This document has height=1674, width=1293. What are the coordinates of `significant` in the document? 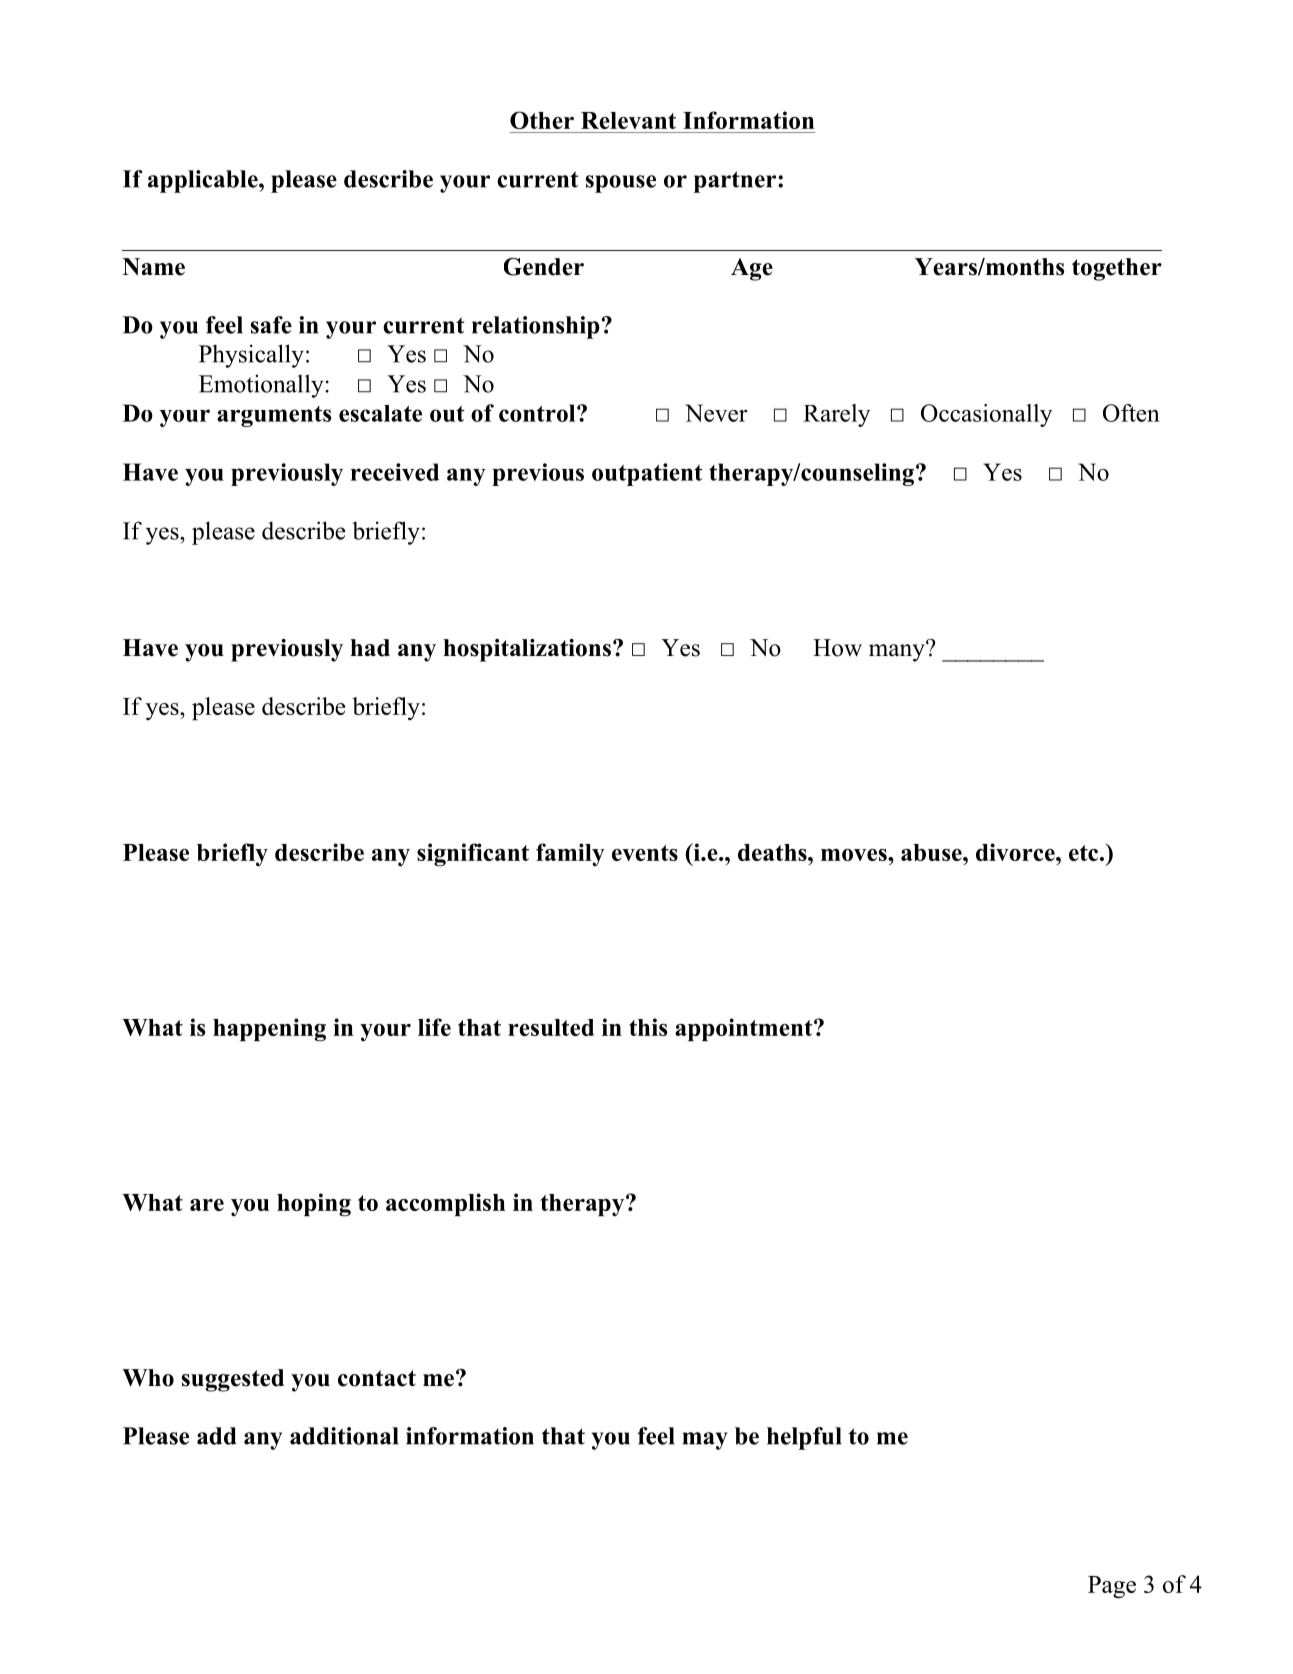 It's located at (473, 855).
